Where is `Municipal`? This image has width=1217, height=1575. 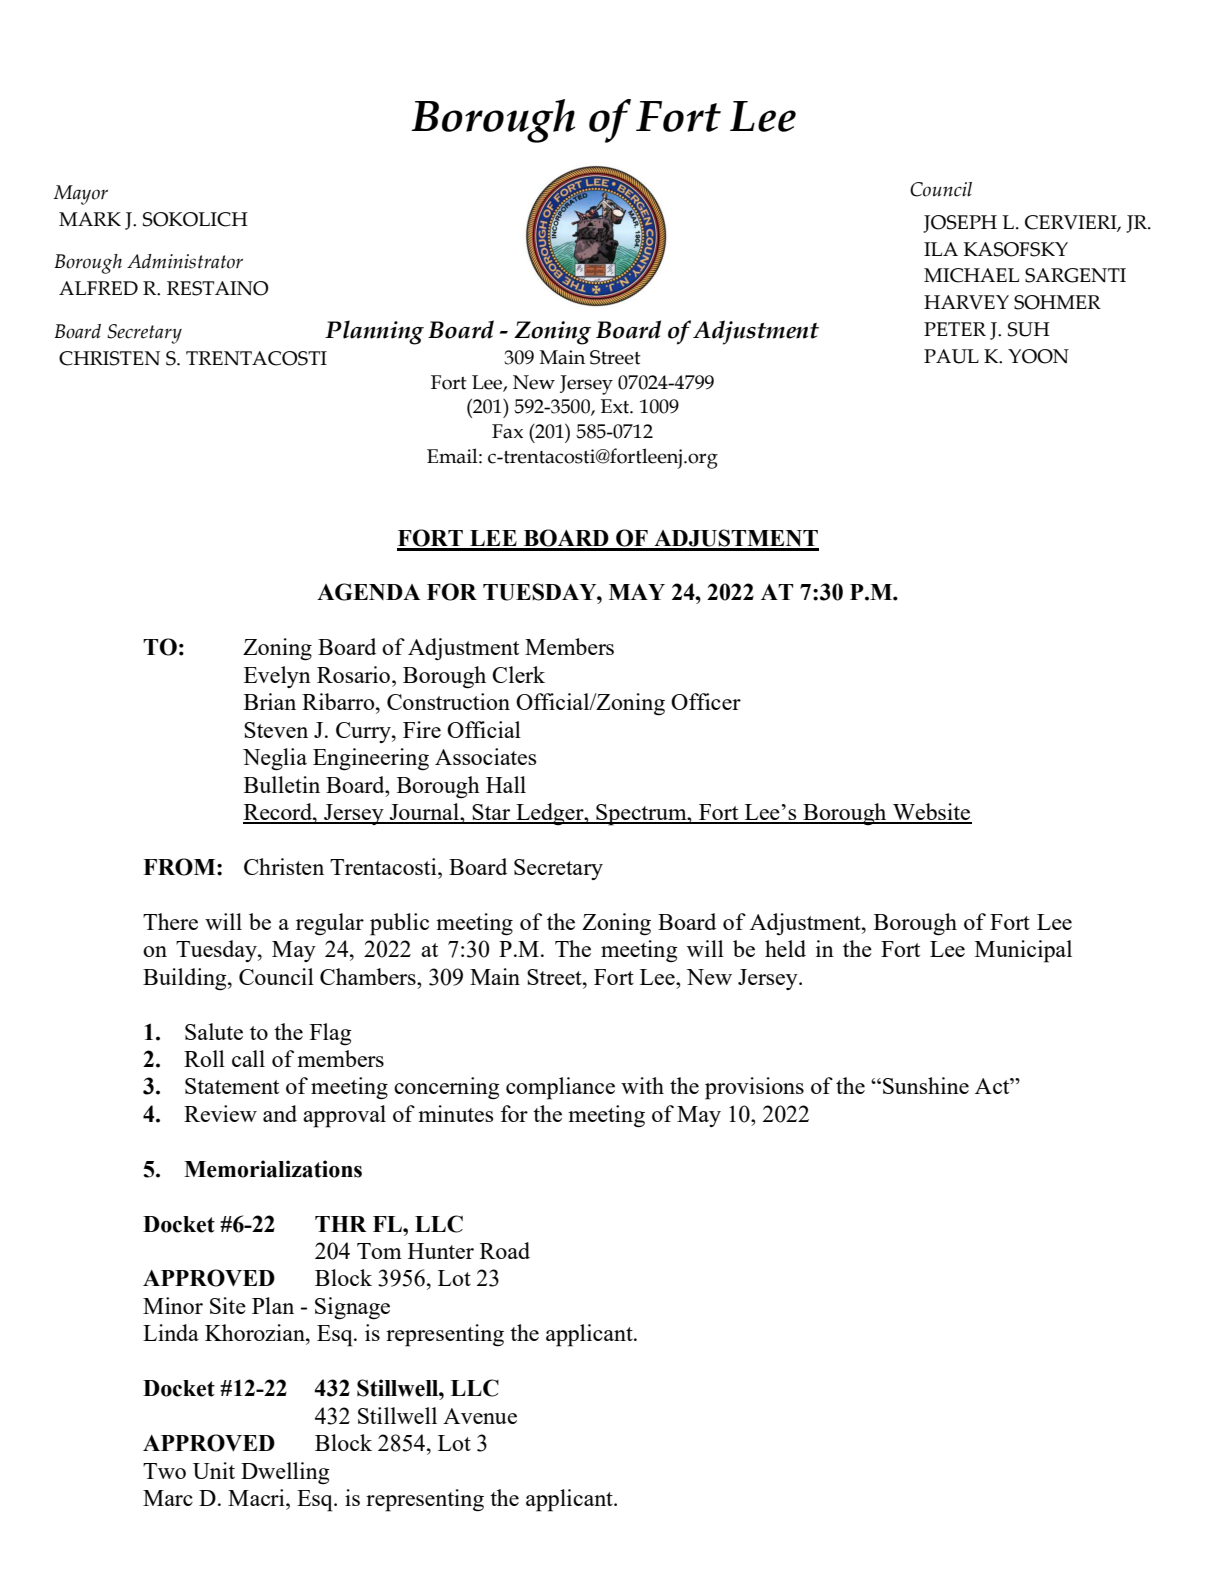
Municipal is located at coordinates (1023, 951).
